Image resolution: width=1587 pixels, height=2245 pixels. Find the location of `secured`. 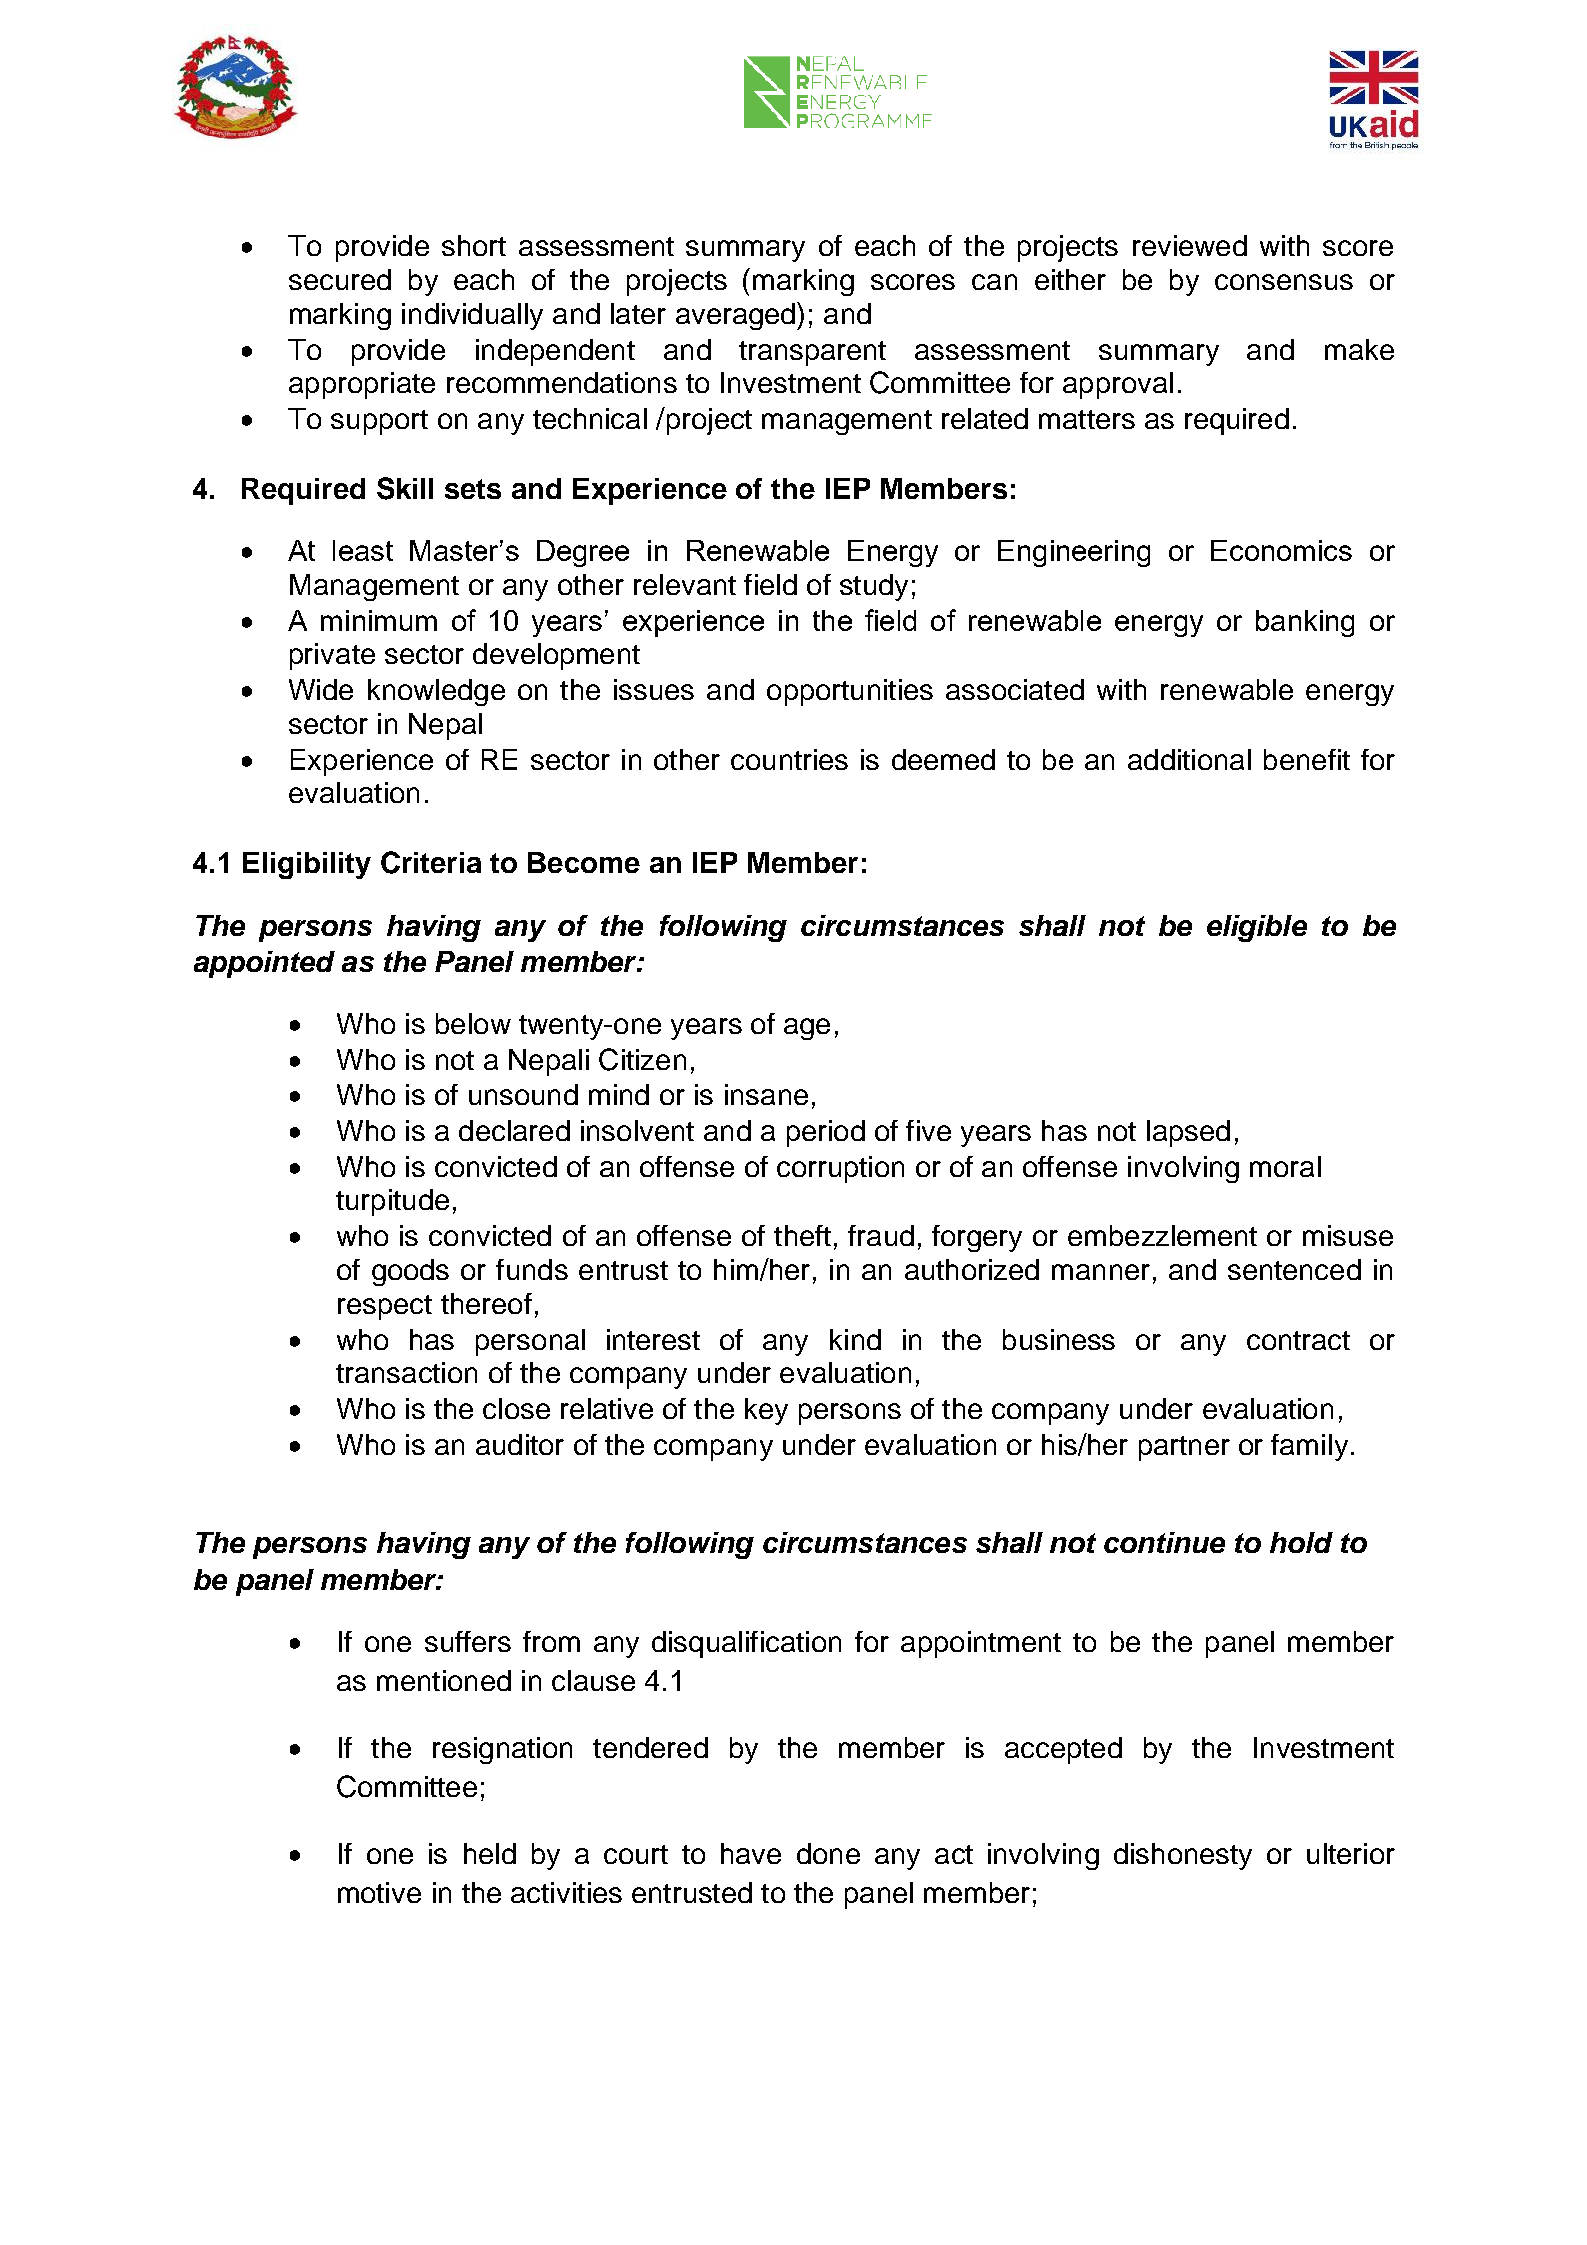

secured is located at coordinates (340, 279).
